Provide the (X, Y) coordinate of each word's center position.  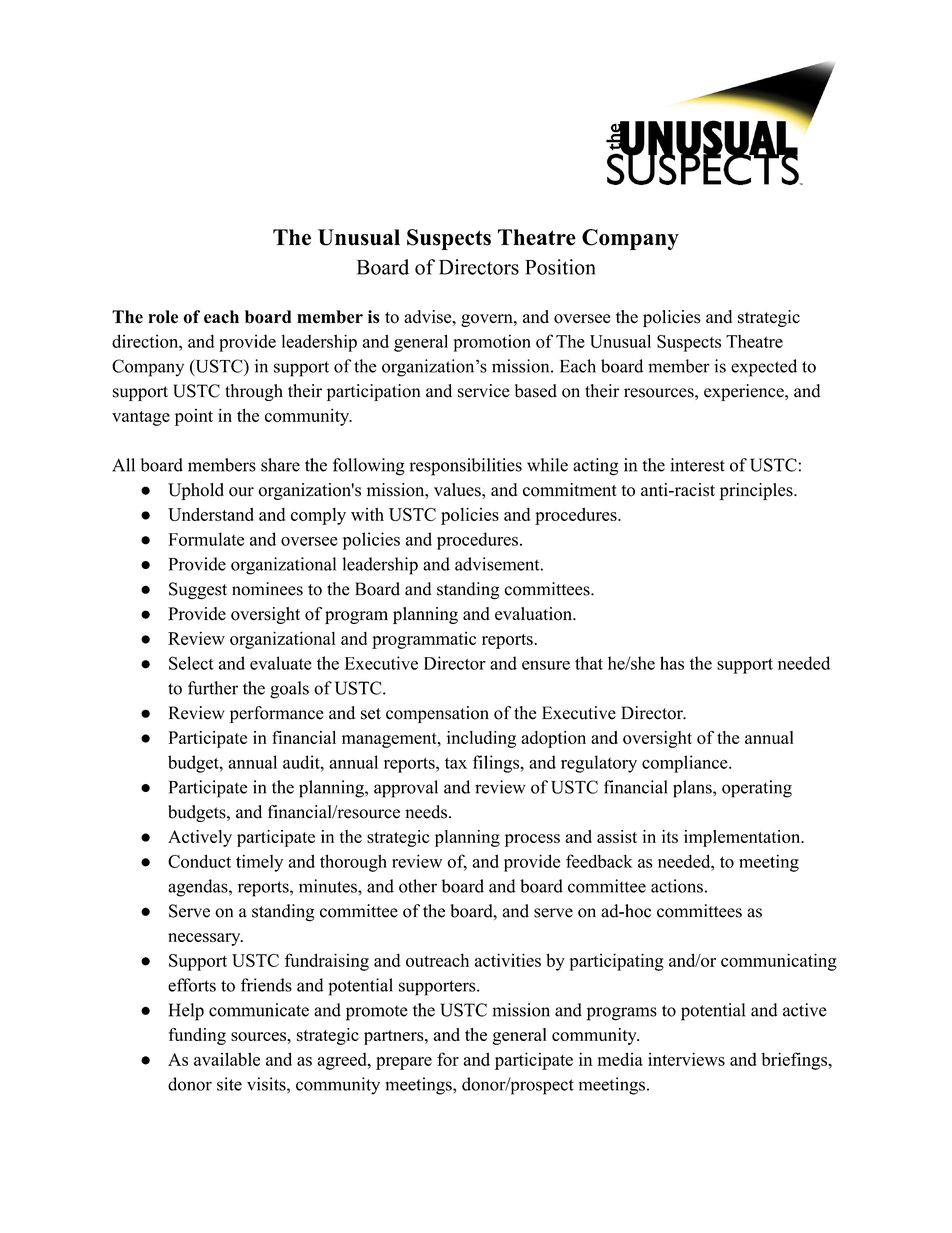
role (163, 317)
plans (693, 789)
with (367, 514)
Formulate (206, 539)
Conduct (199, 861)
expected (764, 368)
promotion (492, 343)
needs (426, 812)
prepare (404, 1063)
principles (757, 491)
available (227, 1059)
